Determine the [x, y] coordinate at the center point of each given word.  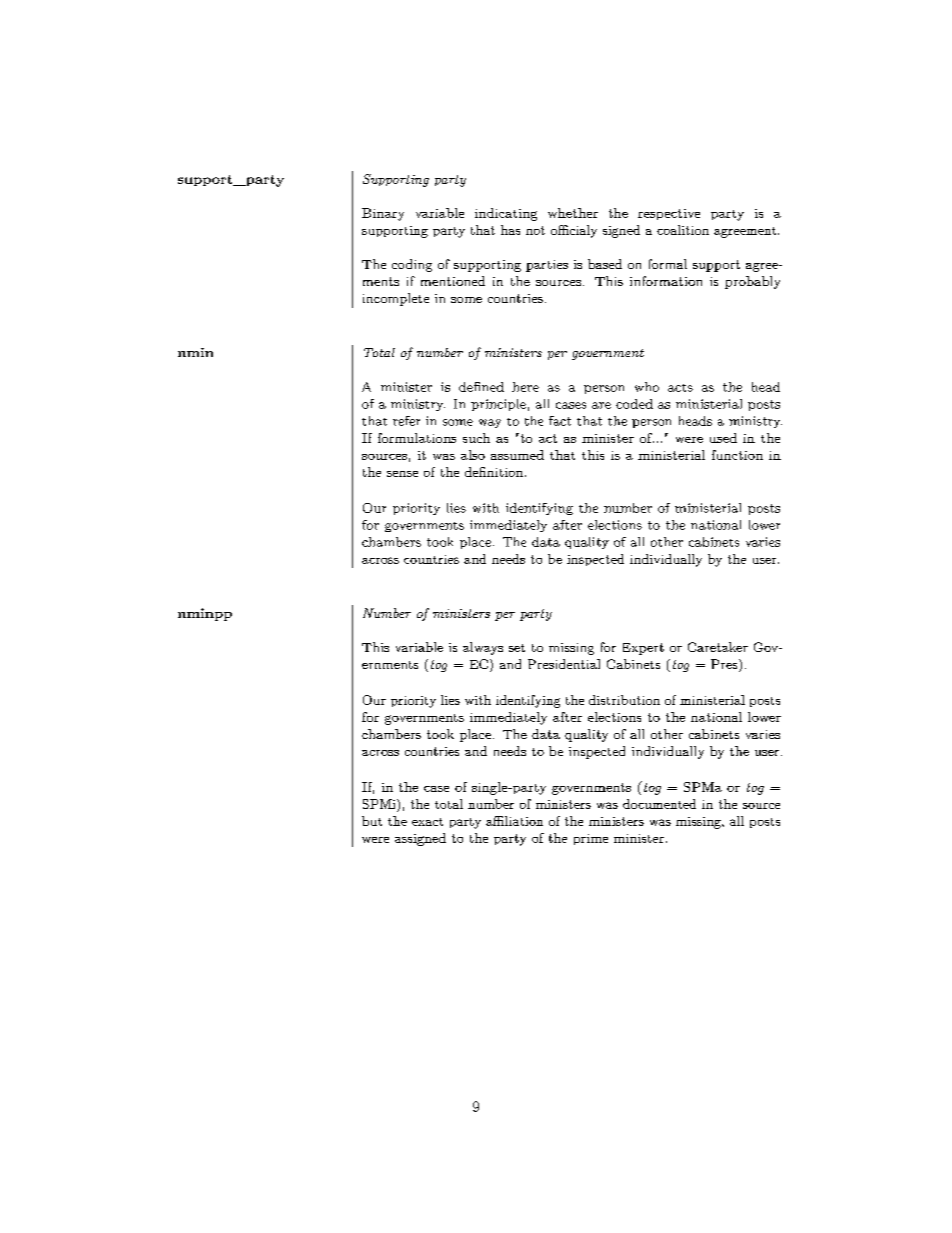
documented [659, 804]
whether [573, 213]
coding [412, 265]
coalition [683, 230]
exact [427, 822]
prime [591, 839]
